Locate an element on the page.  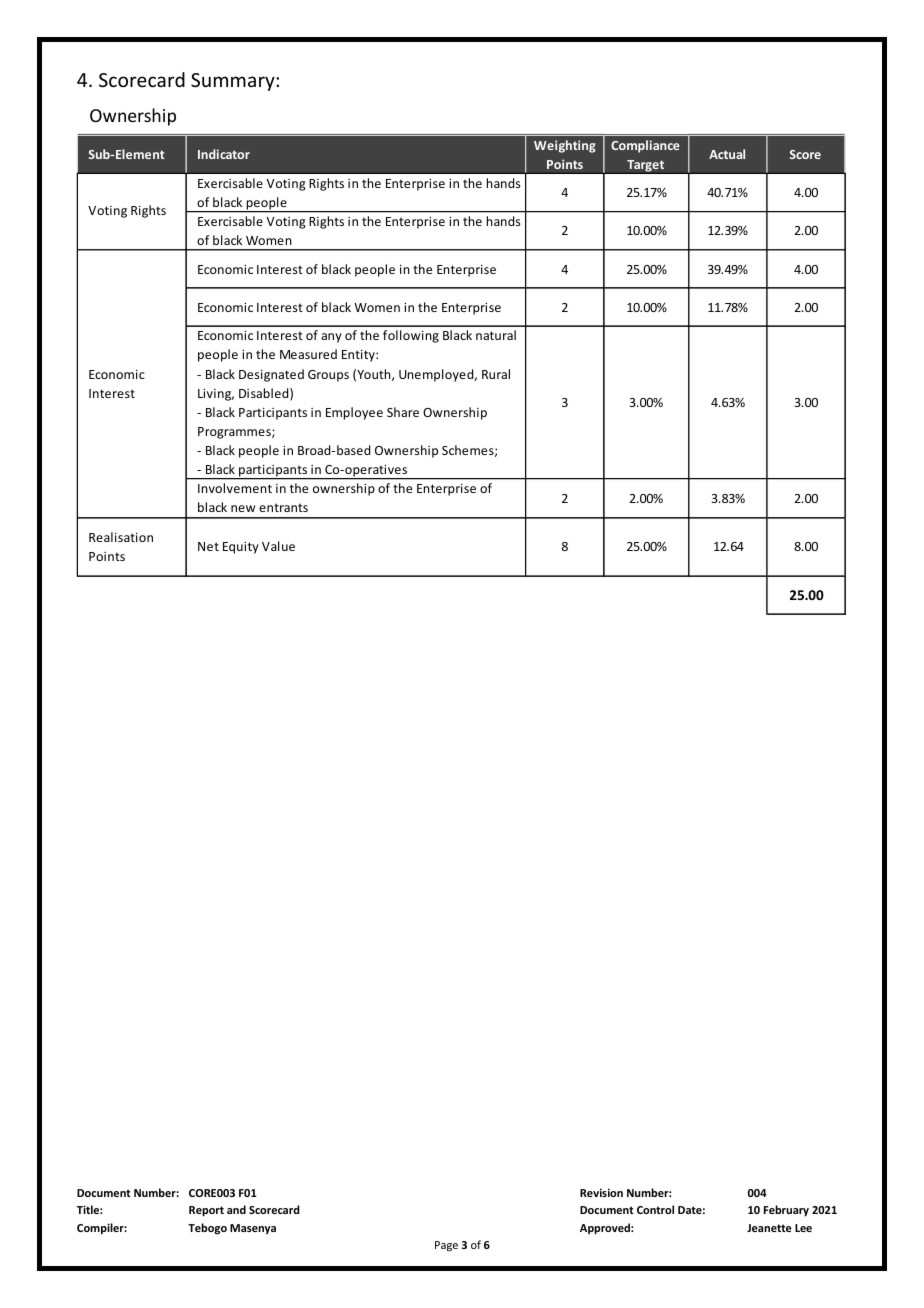
Value is located at coordinates (278, 546).
